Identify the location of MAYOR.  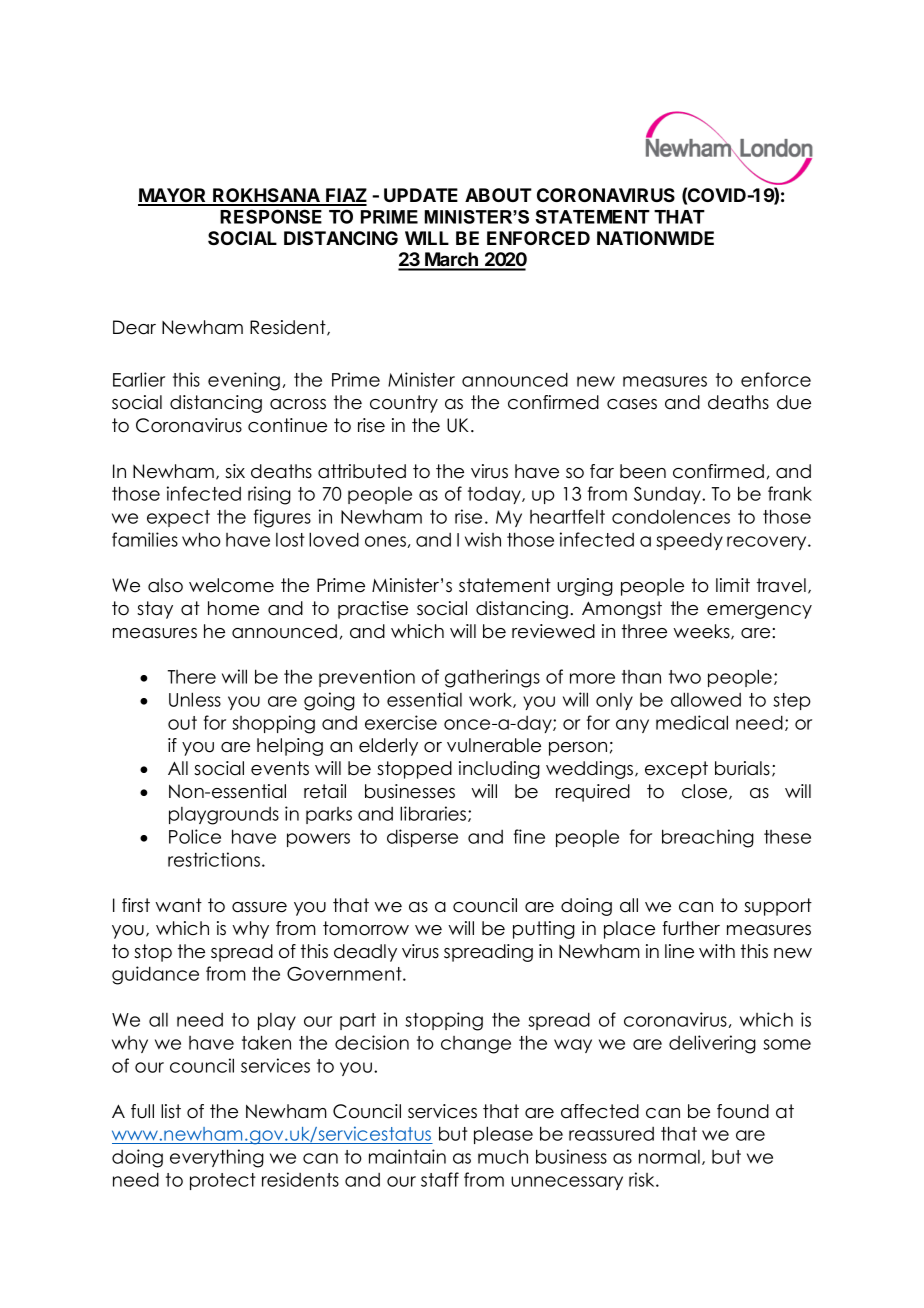
(173, 196).
